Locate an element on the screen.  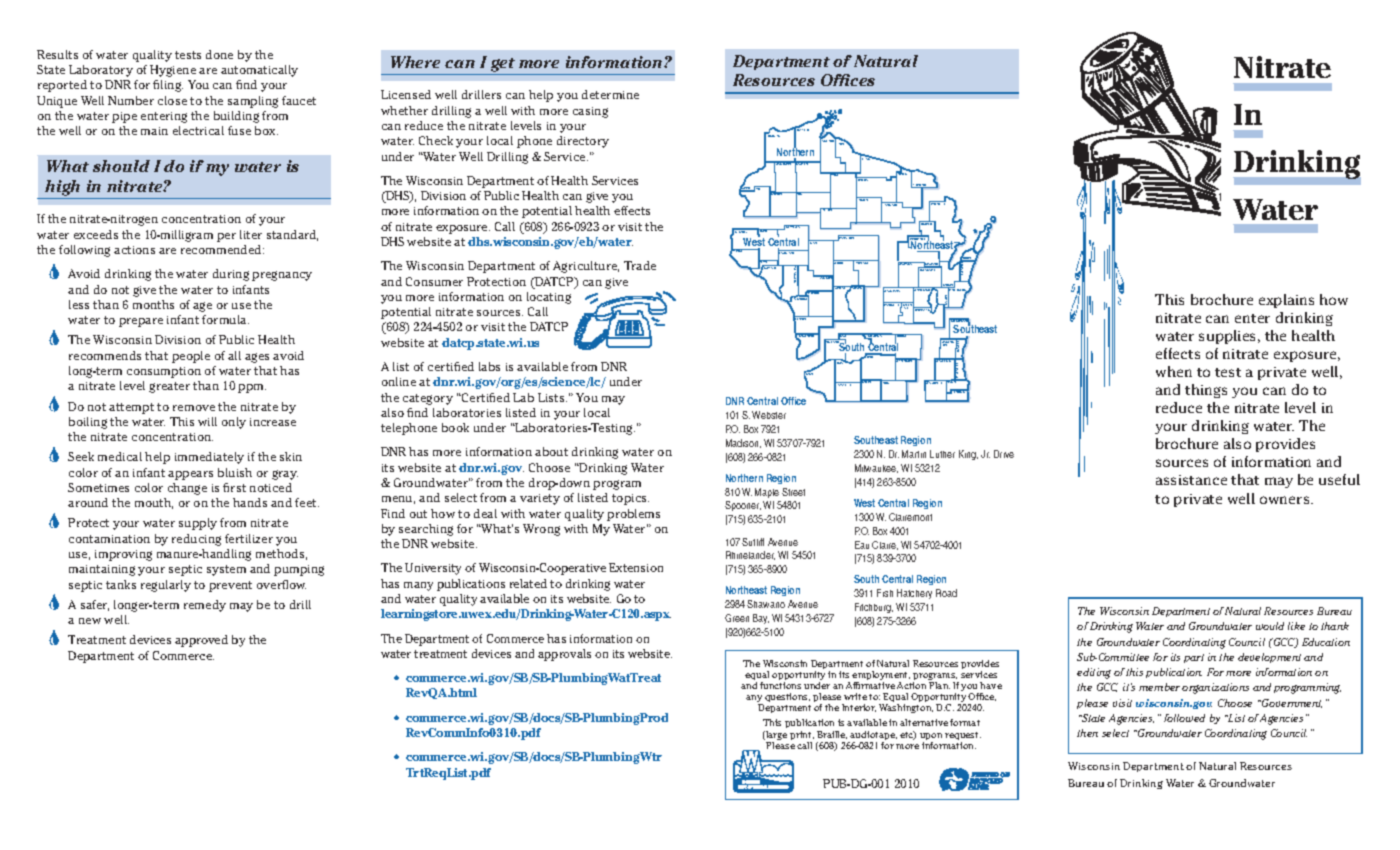
owners is located at coordinates (1286, 500).
